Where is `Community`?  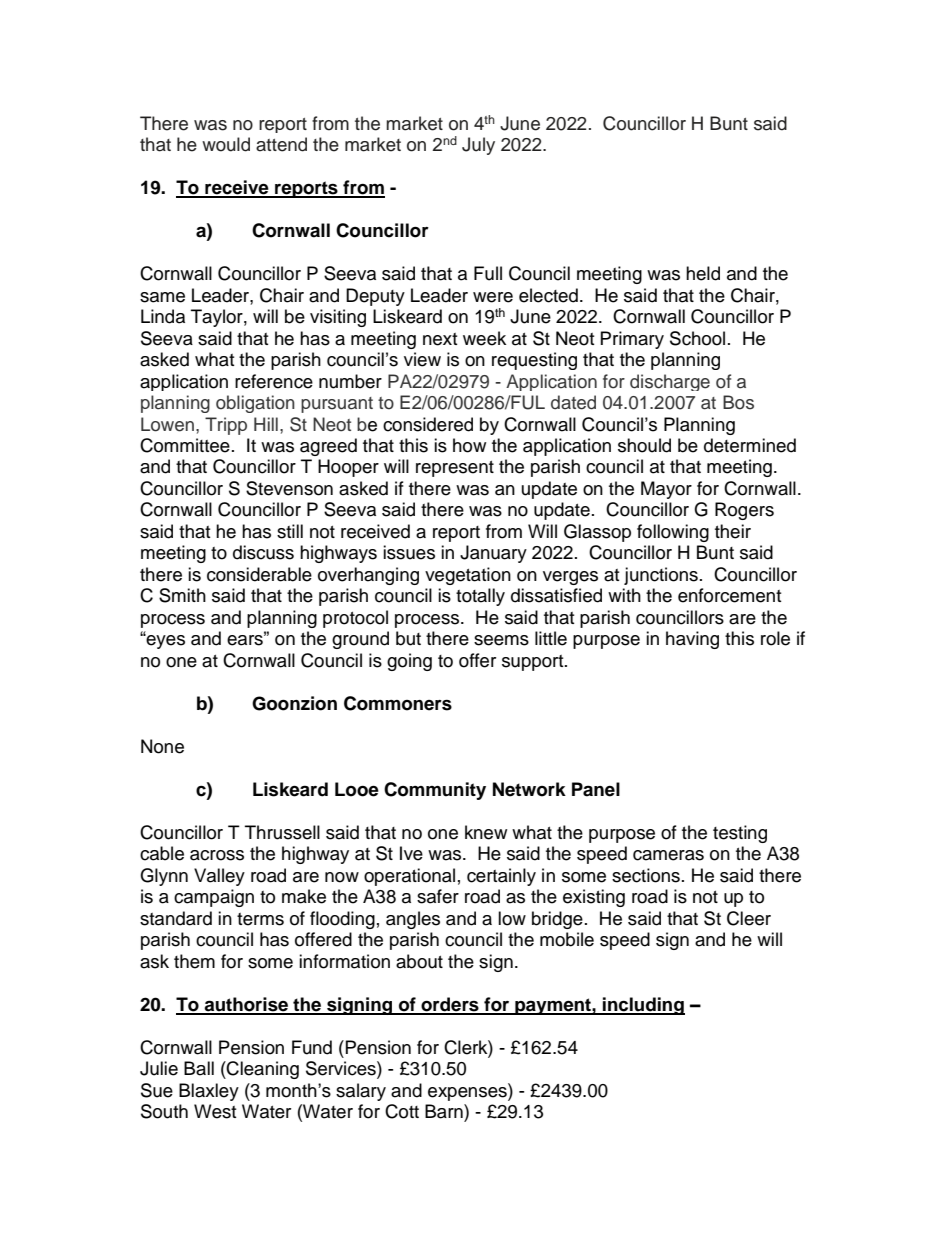 Community is located at coordinates (435, 791).
